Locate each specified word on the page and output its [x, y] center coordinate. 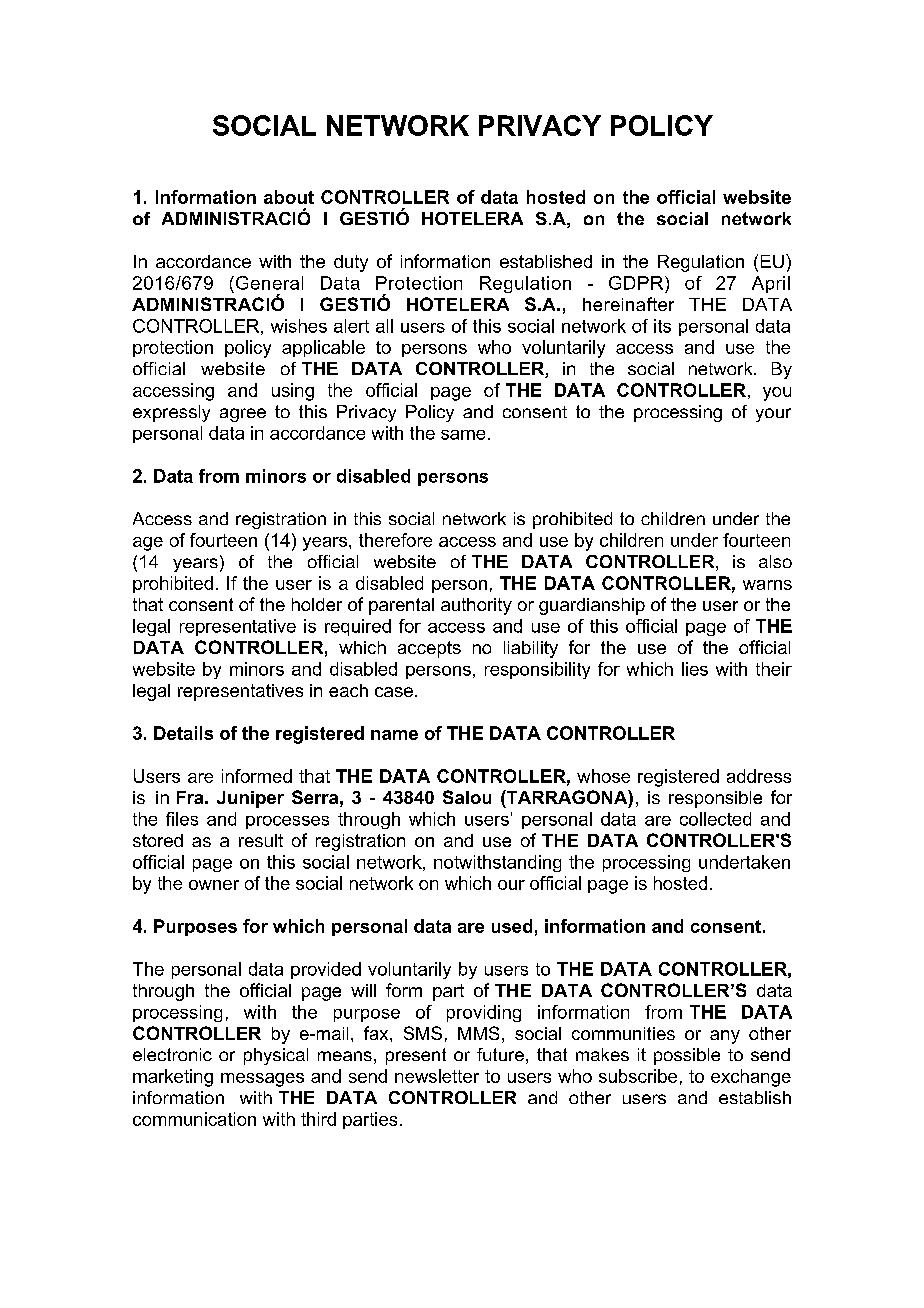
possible [687, 1056]
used [512, 926]
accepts [429, 649]
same [463, 435]
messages [262, 1080]
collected [715, 819]
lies [695, 669]
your [773, 415]
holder [317, 604]
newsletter [437, 1076]
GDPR [637, 283]
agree [243, 415]
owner [214, 885]
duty [351, 263]
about [289, 197]
